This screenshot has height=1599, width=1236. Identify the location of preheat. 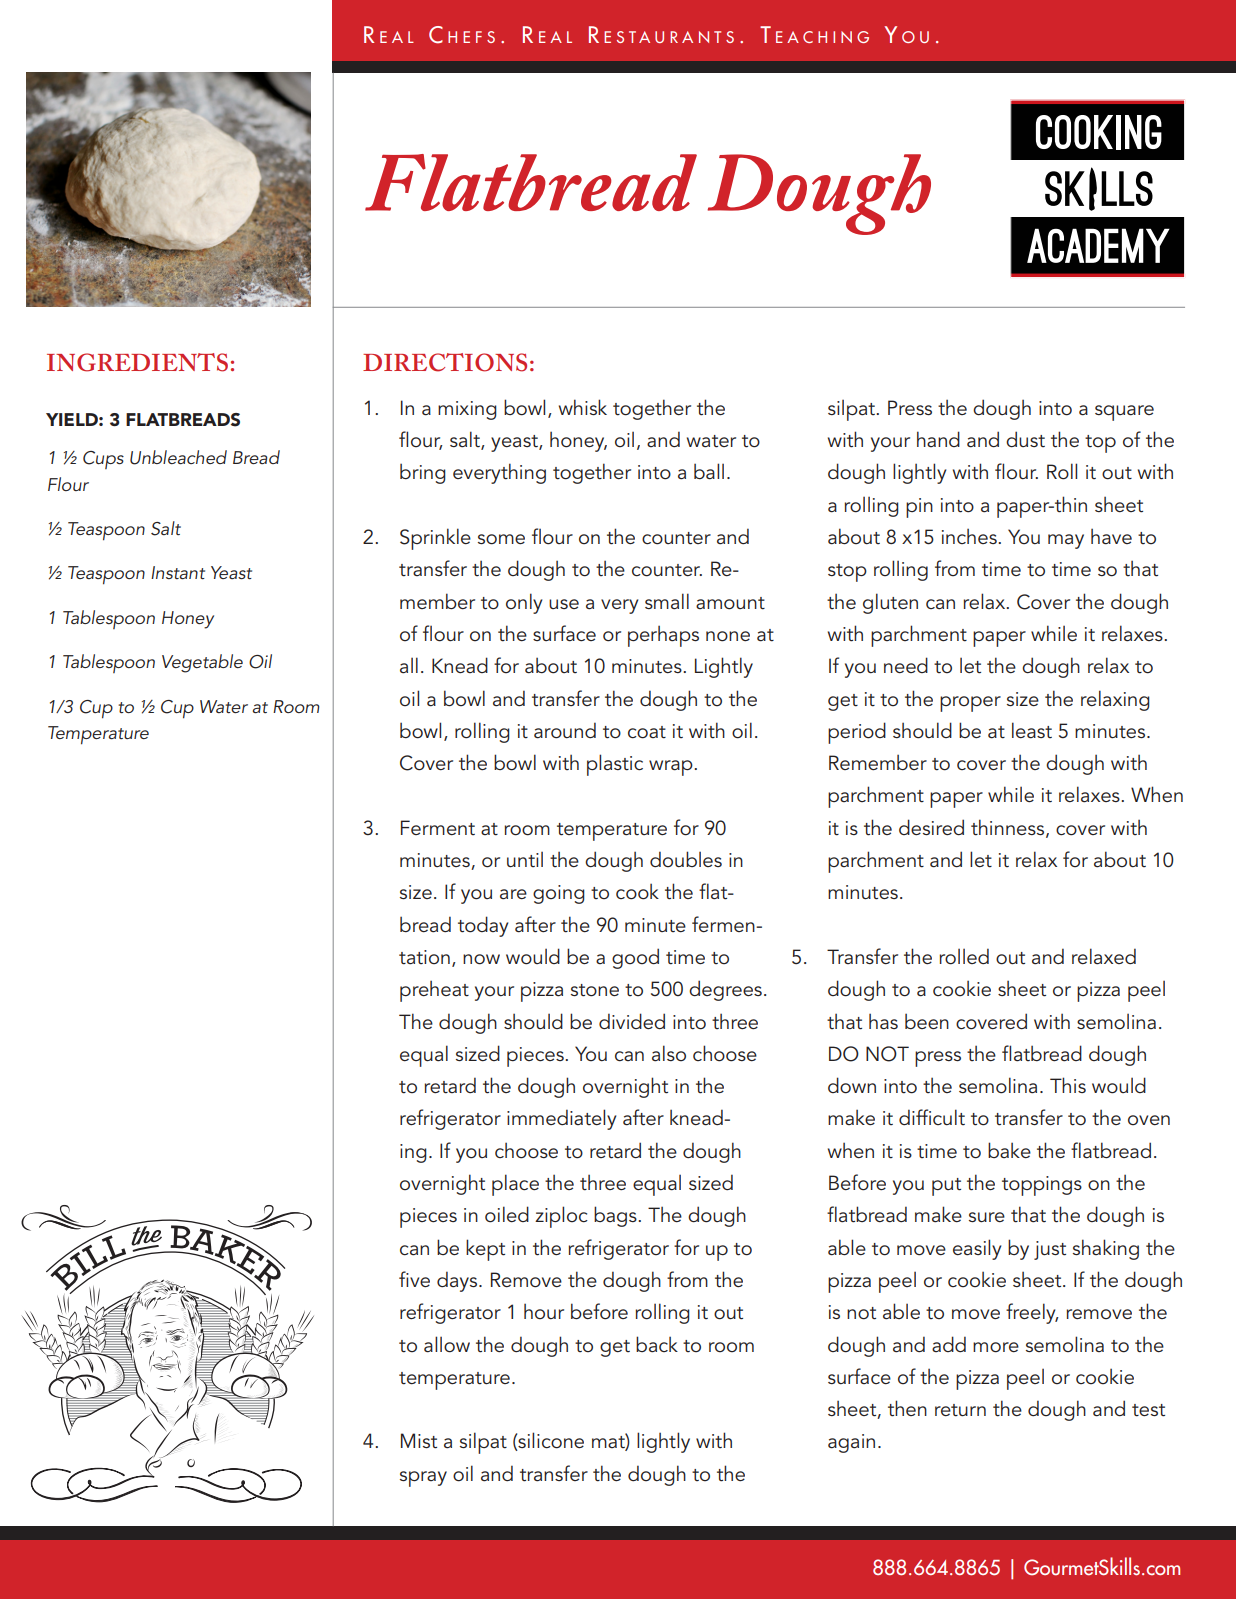
(434, 991).
